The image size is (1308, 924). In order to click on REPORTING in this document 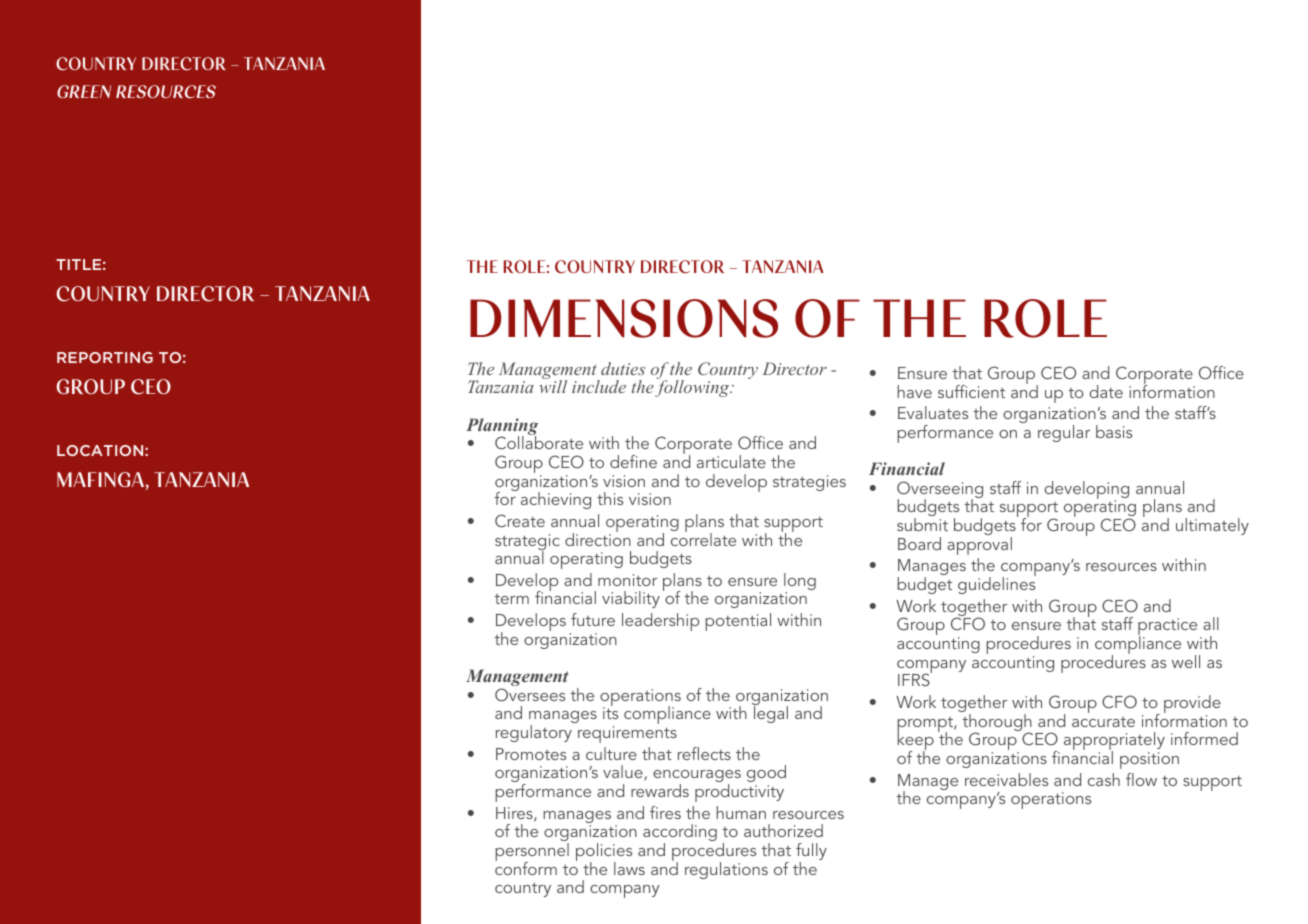, I will do `click(105, 357)`.
